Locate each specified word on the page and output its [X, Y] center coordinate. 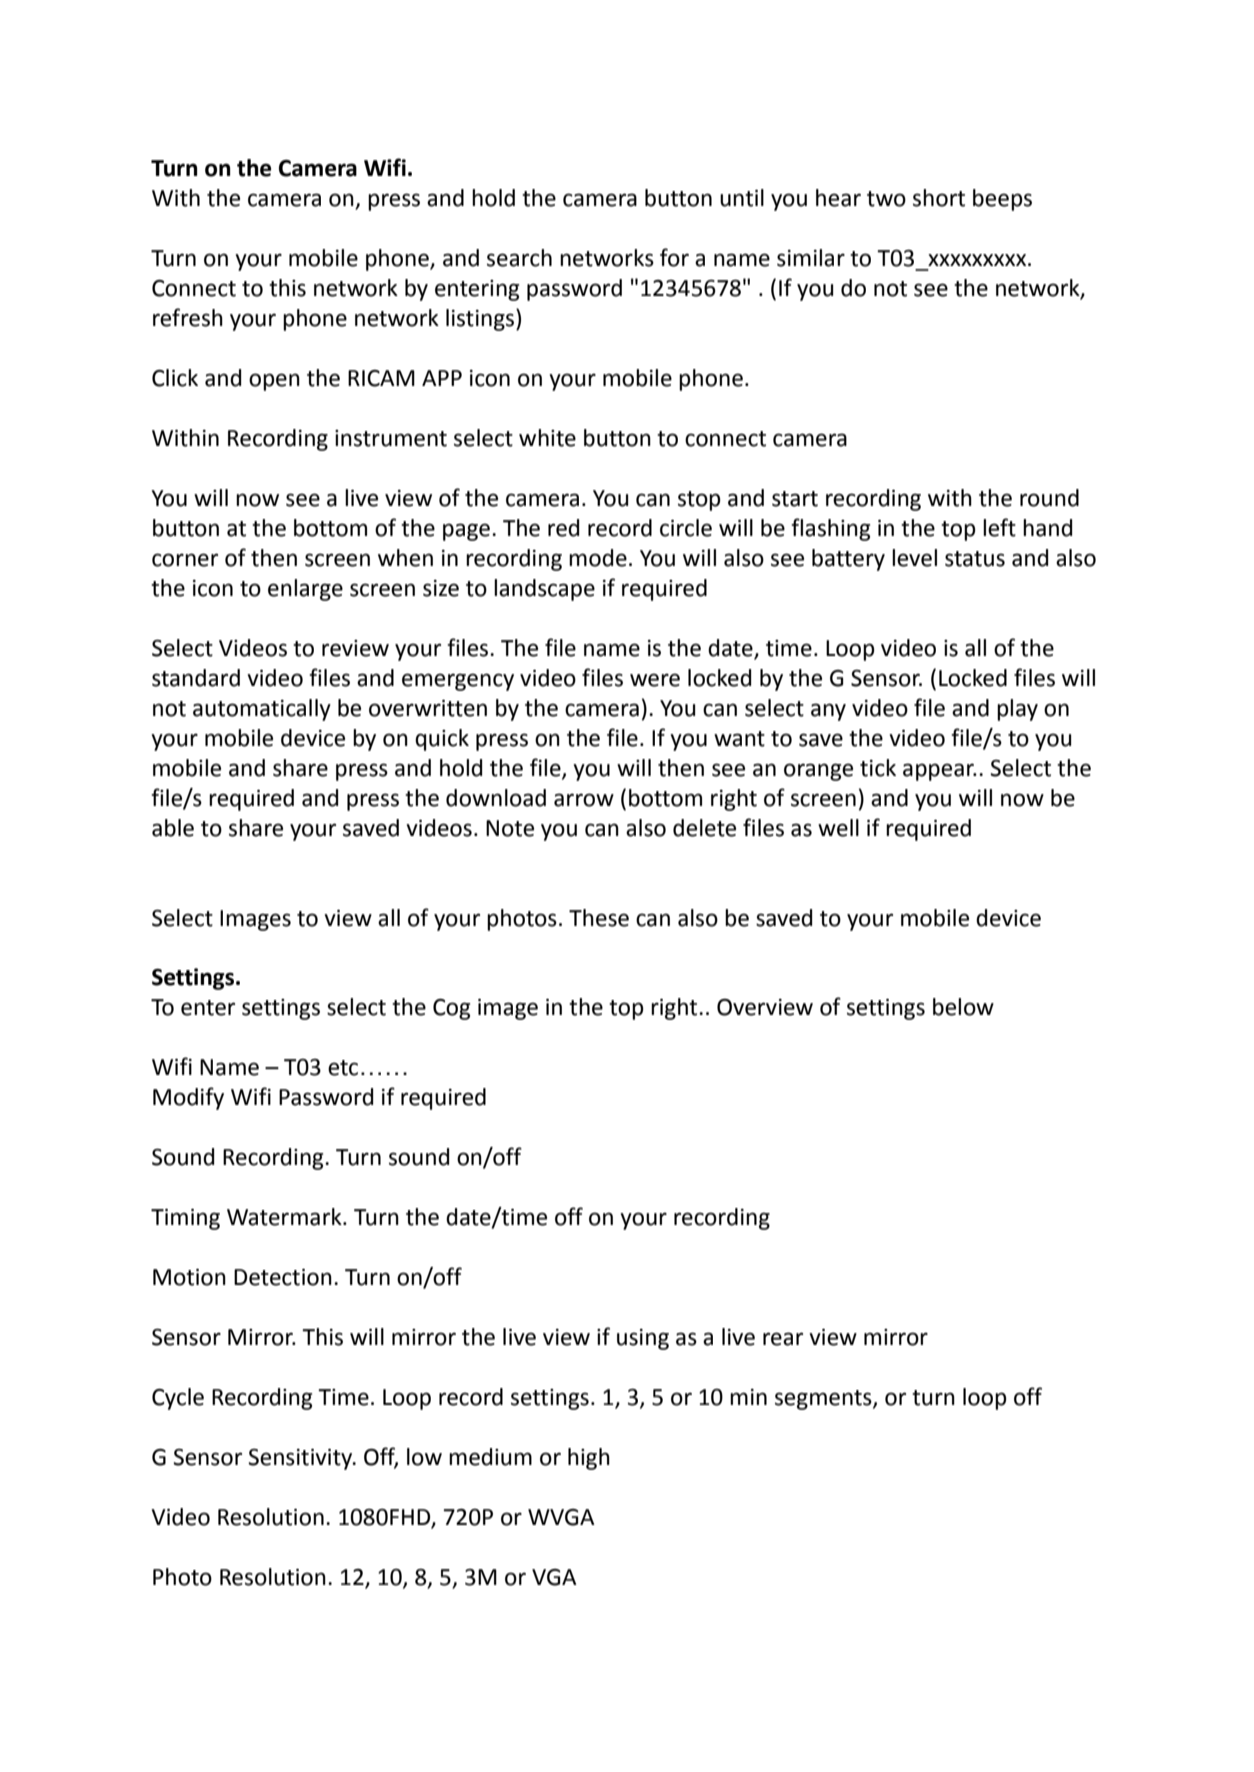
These [599, 918]
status [975, 559]
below [963, 1007]
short [939, 198]
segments [824, 1400]
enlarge [305, 590]
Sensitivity [301, 1459]
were [655, 680]
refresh [188, 317]
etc [343, 1068]
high [589, 1459]
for [674, 257]
